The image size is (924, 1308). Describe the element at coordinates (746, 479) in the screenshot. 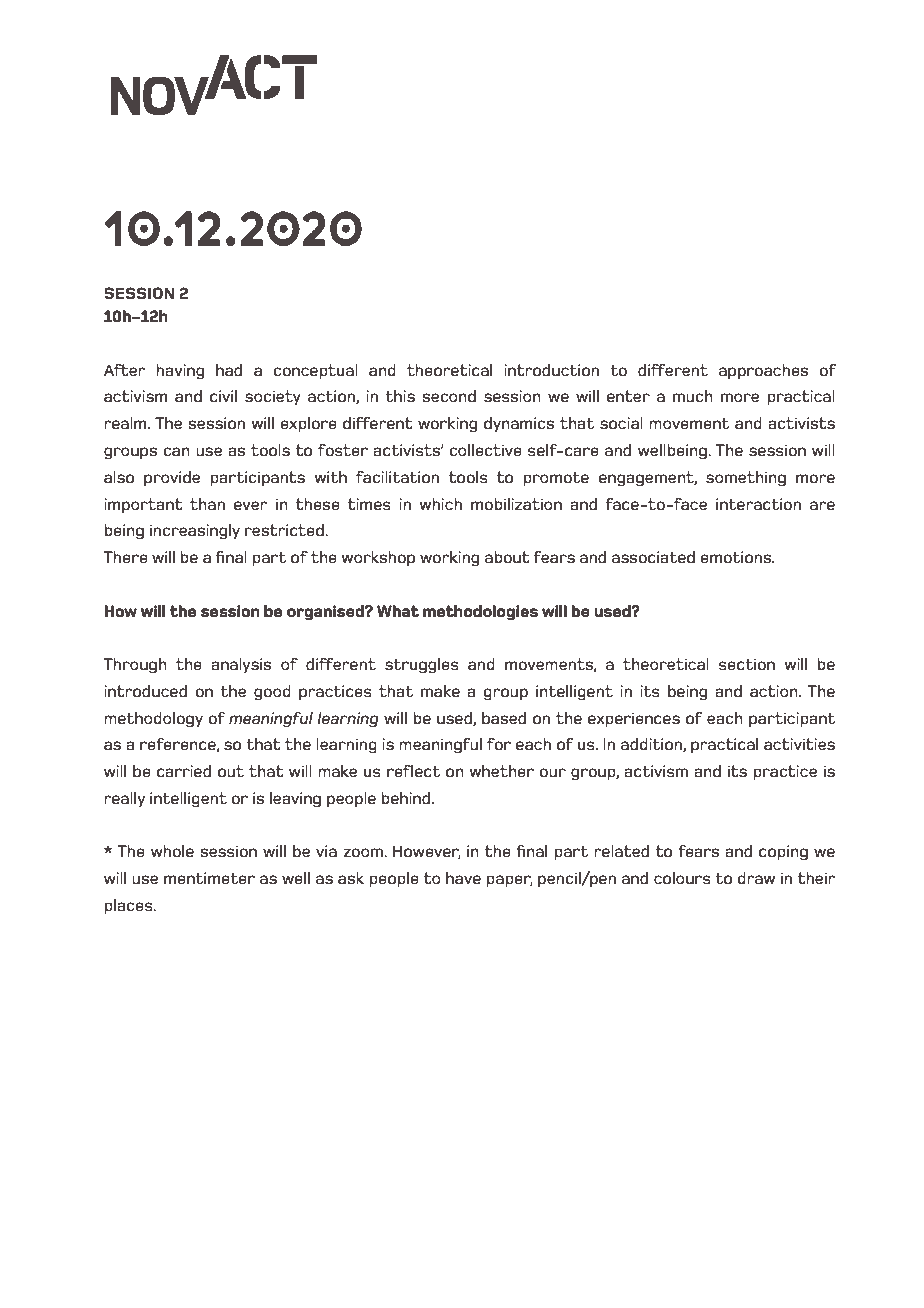

I see `something` at that location.
